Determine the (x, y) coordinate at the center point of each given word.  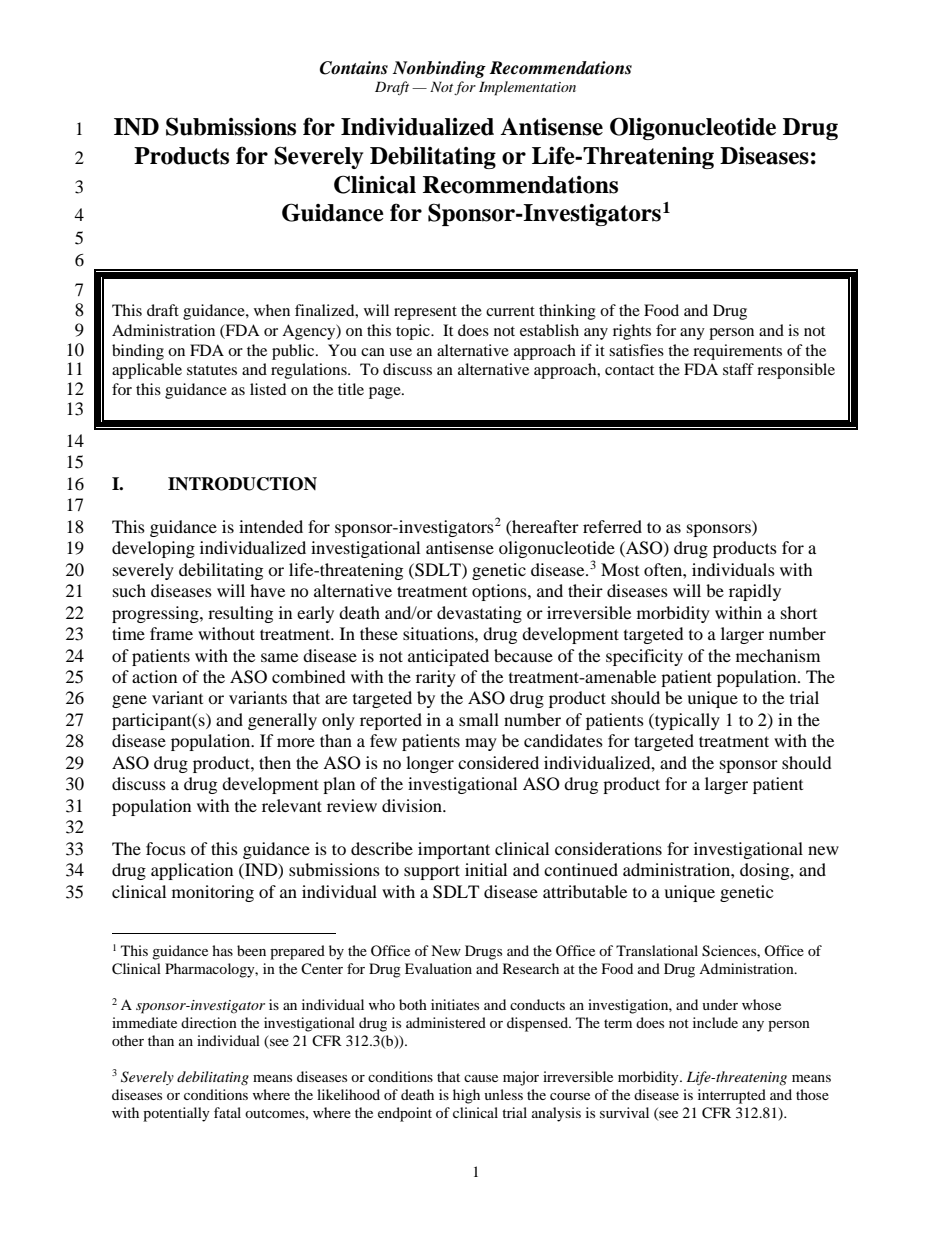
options (500, 592)
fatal (227, 1112)
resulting (240, 614)
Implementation (527, 88)
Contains (354, 68)
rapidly (755, 592)
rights (632, 332)
